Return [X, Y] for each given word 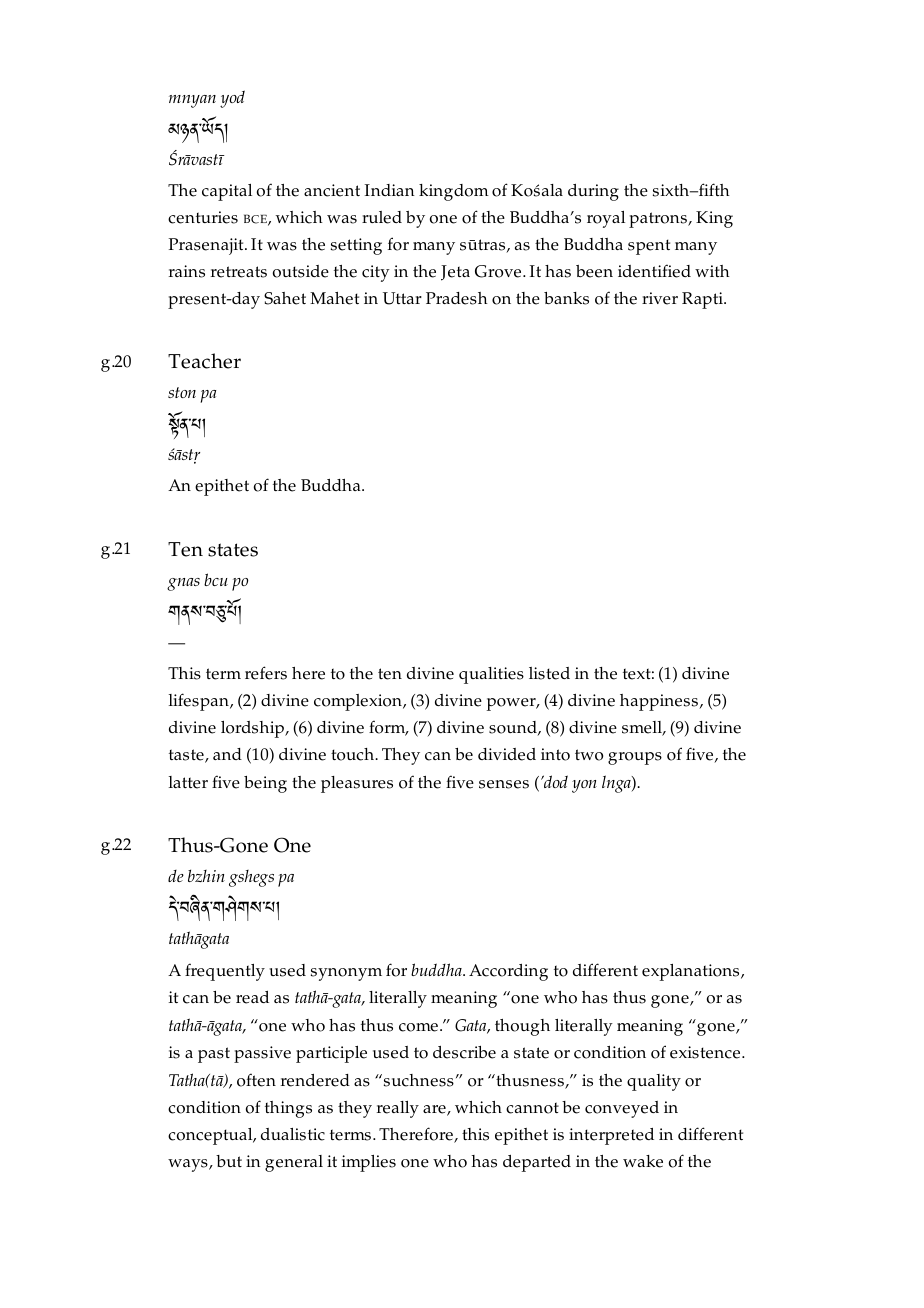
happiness [660, 702]
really [398, 1109]
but [229, 1161]
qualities [491, 675]
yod [232, 99]
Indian [389, 190]
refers [266, 673]
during [593, 192]
